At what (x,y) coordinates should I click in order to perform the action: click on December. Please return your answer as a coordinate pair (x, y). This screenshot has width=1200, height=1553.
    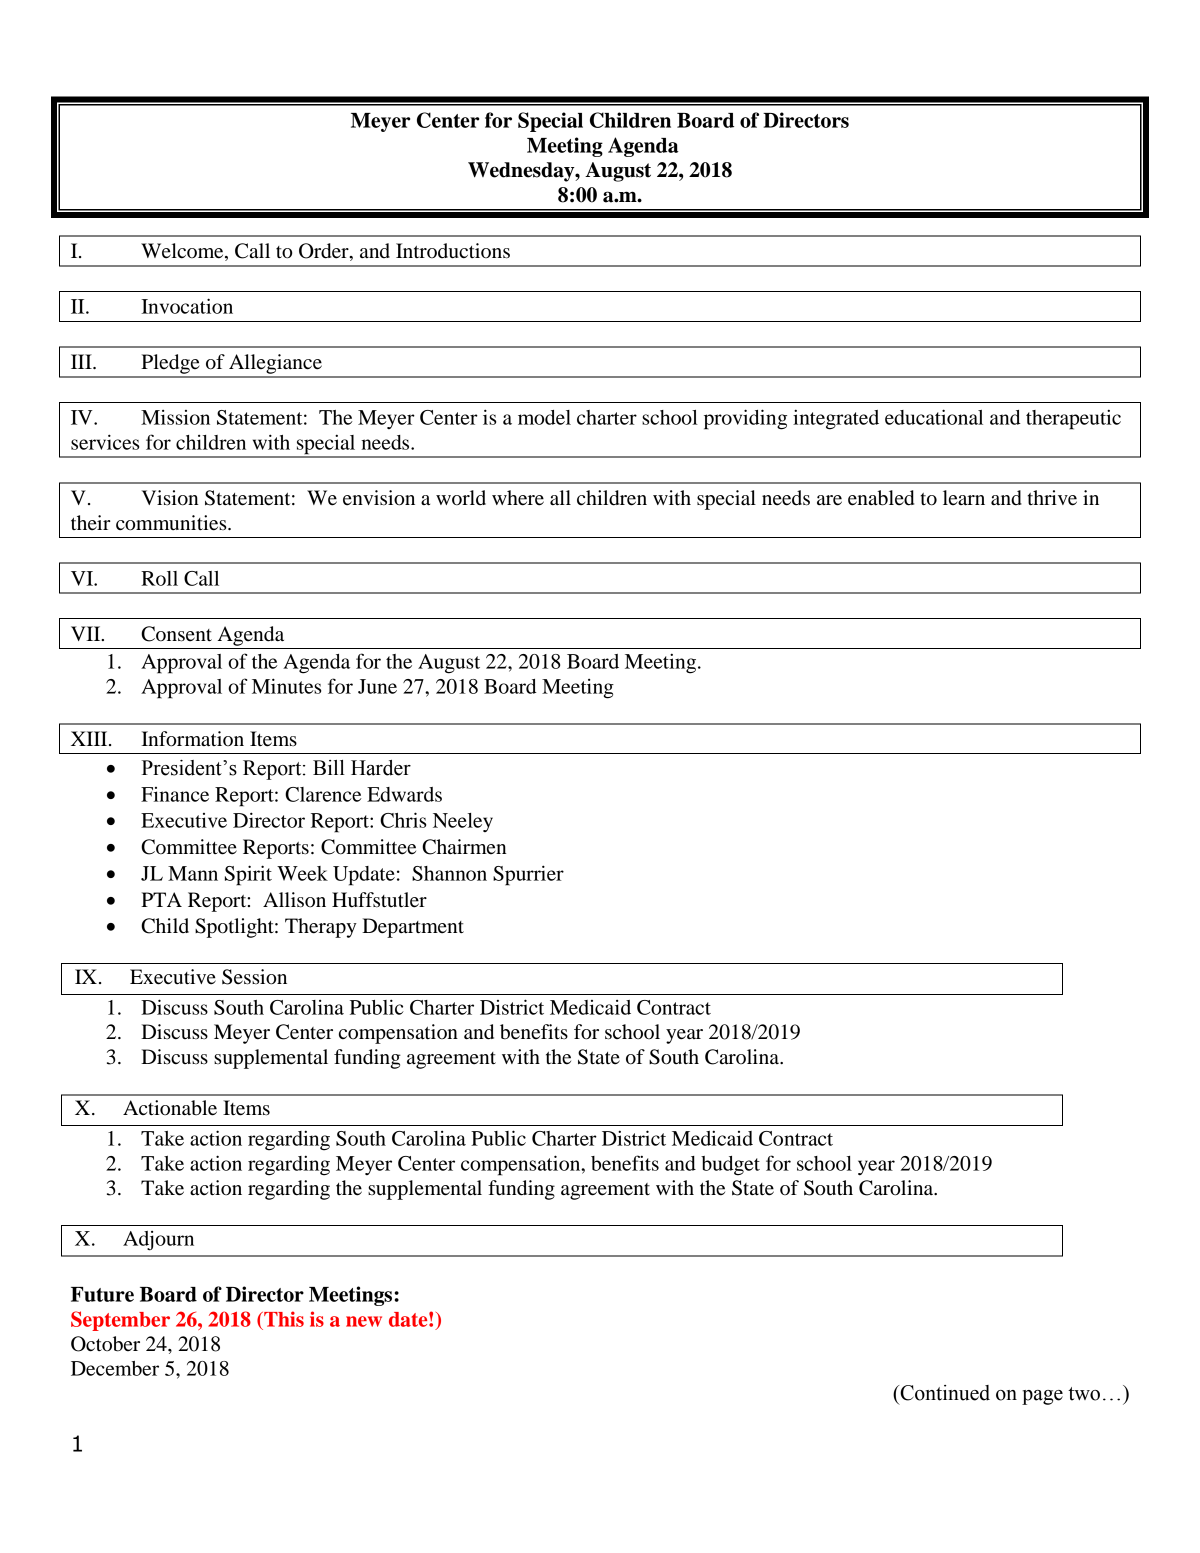
    Looking at the image, I should click on (115, 1368).
